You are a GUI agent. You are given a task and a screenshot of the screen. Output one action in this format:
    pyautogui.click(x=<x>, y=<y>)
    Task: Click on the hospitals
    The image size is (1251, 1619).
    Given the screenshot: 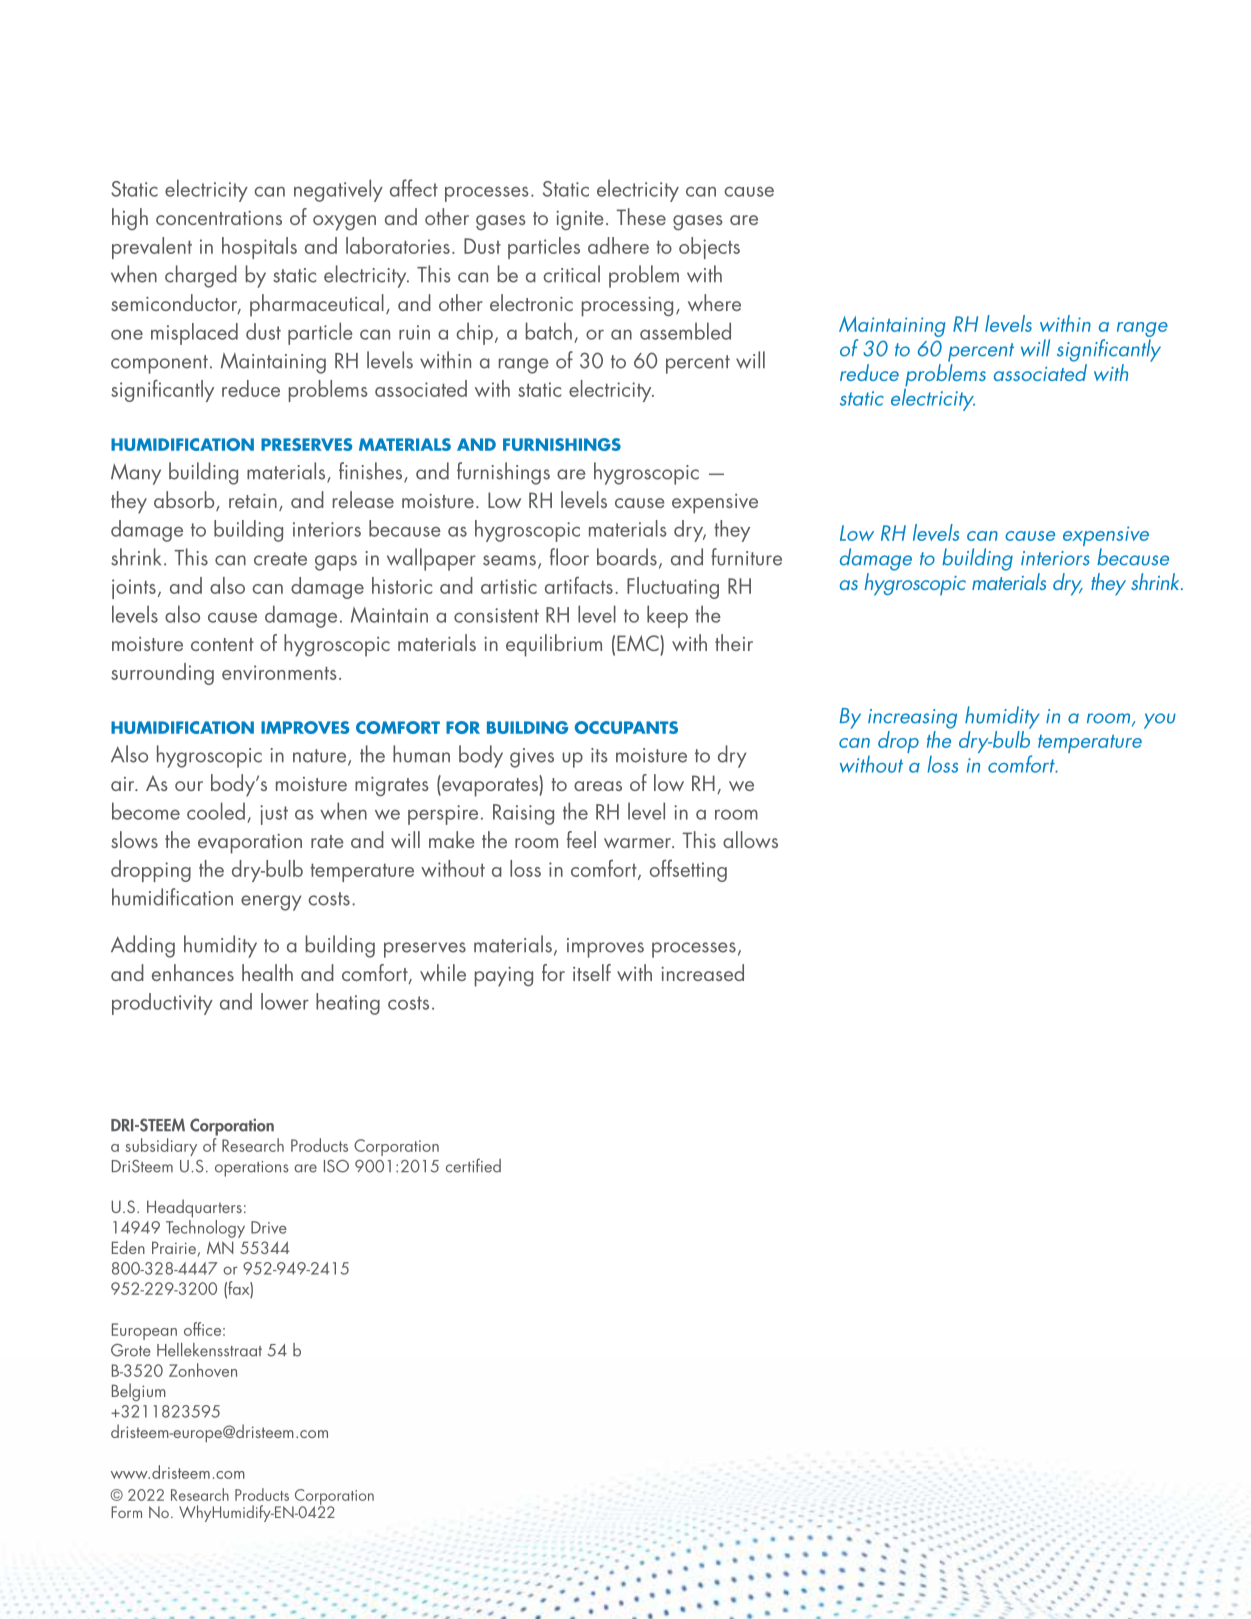 What is the action you would take?
    pyautogui.click(x=259, y=248)
